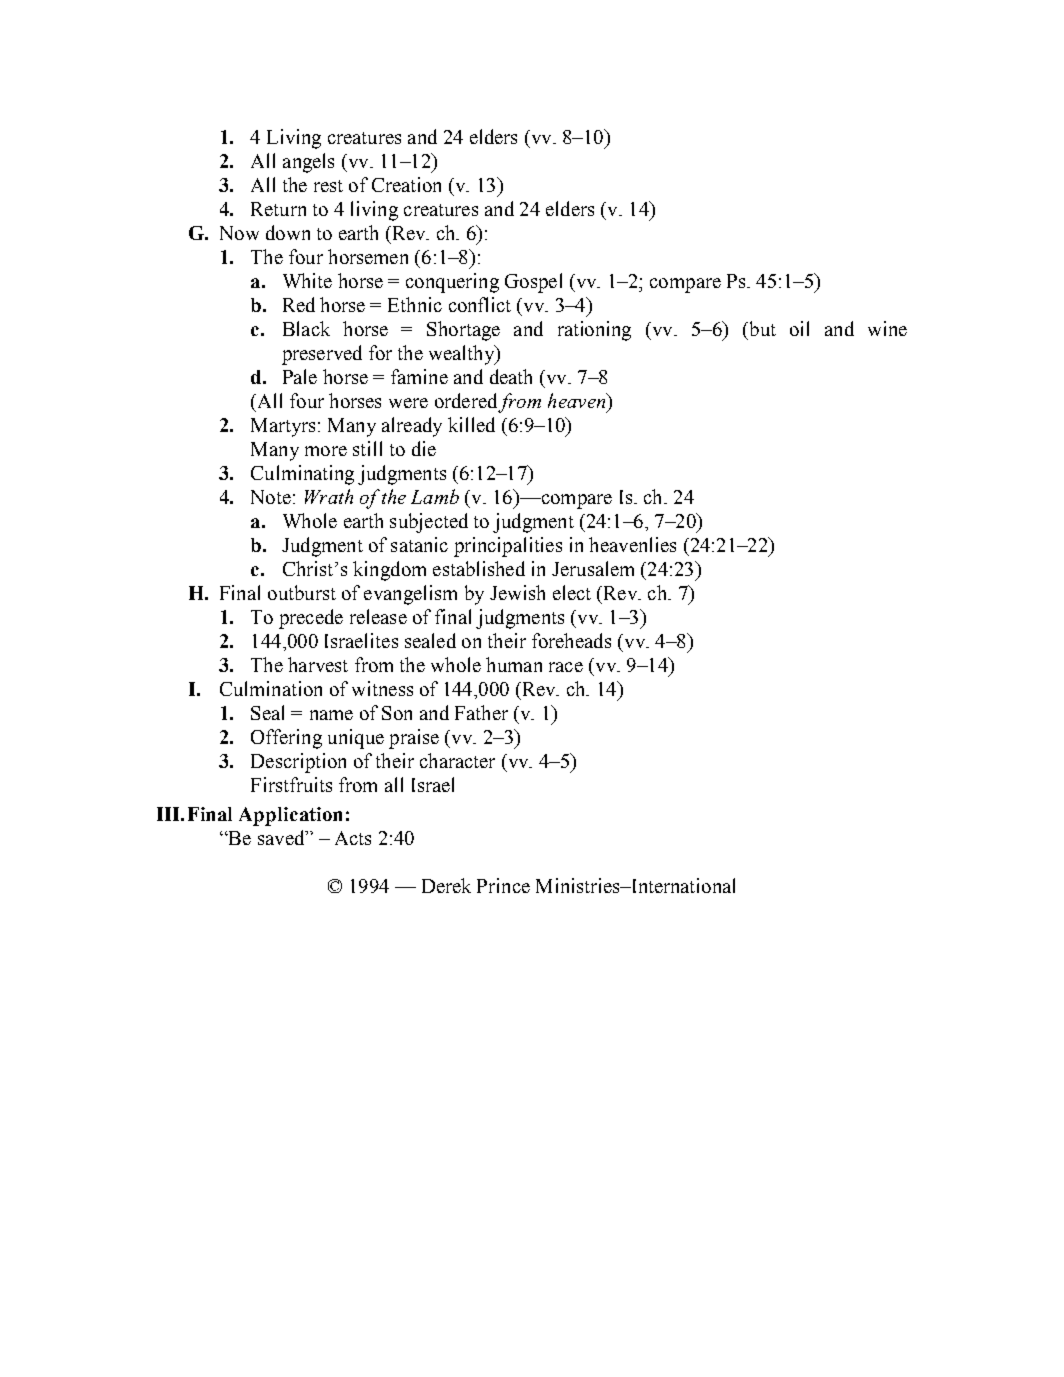  I want to click on foreheads, so click(571, 640).
